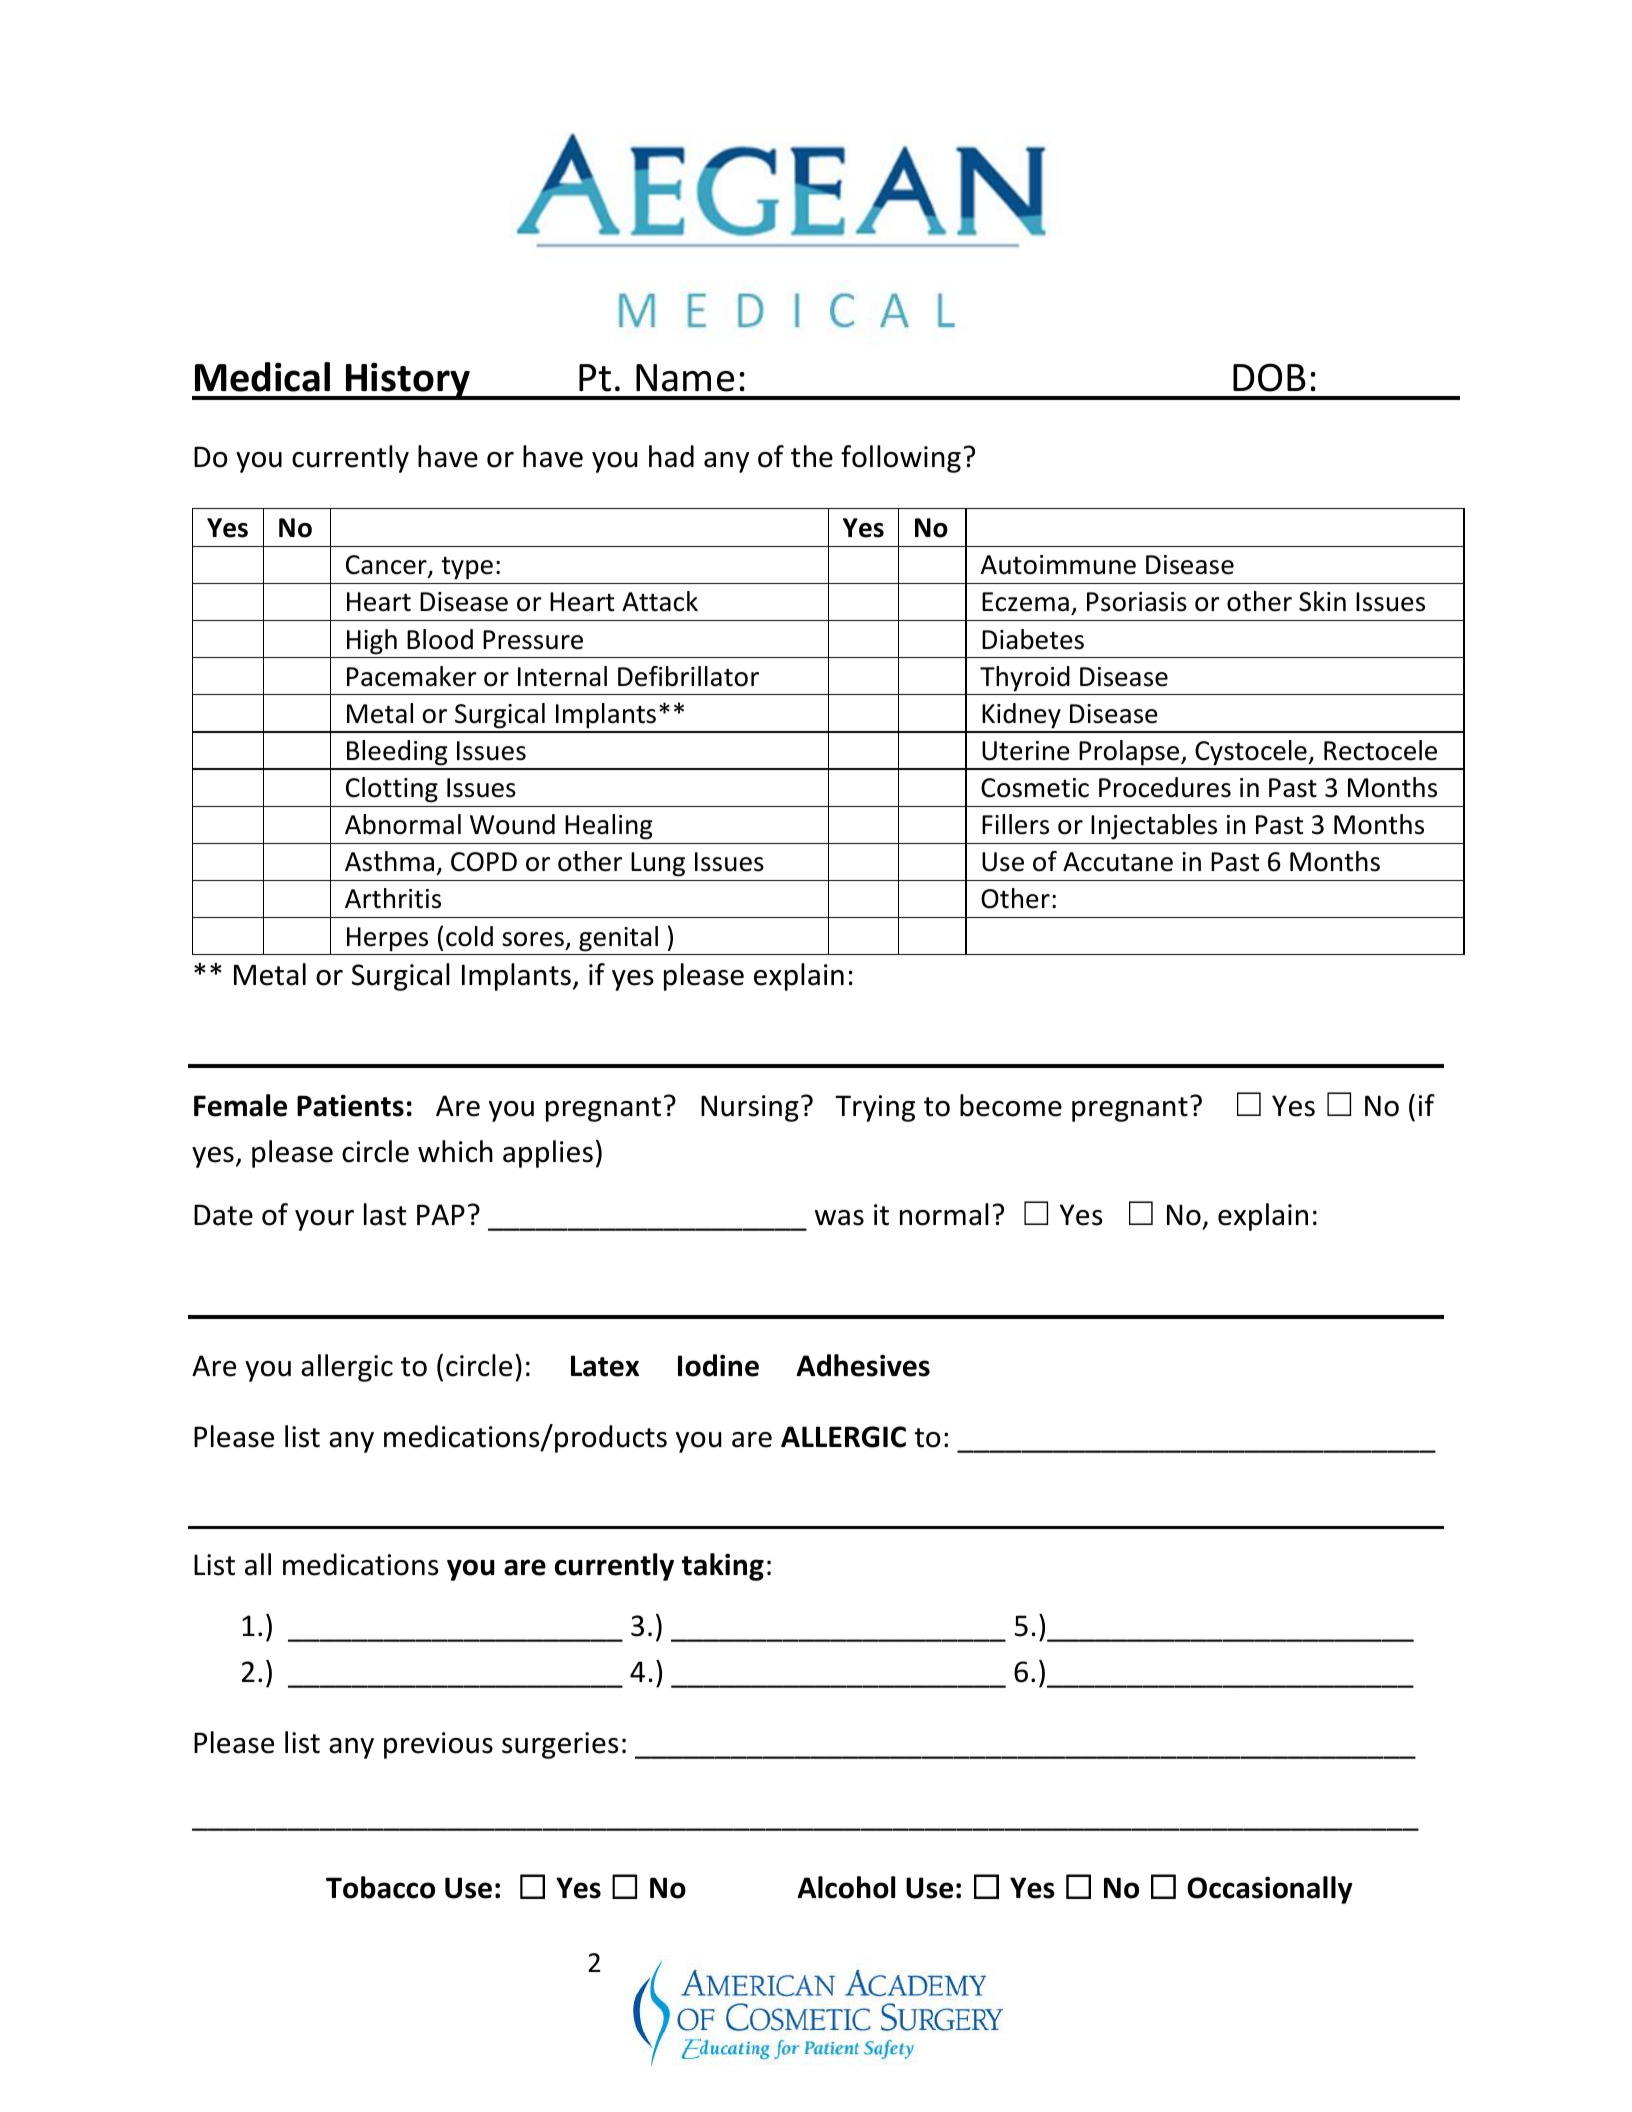 The width and height of the page is (1632, 2112). I want to click on Arthritis, so click(393, 898).
